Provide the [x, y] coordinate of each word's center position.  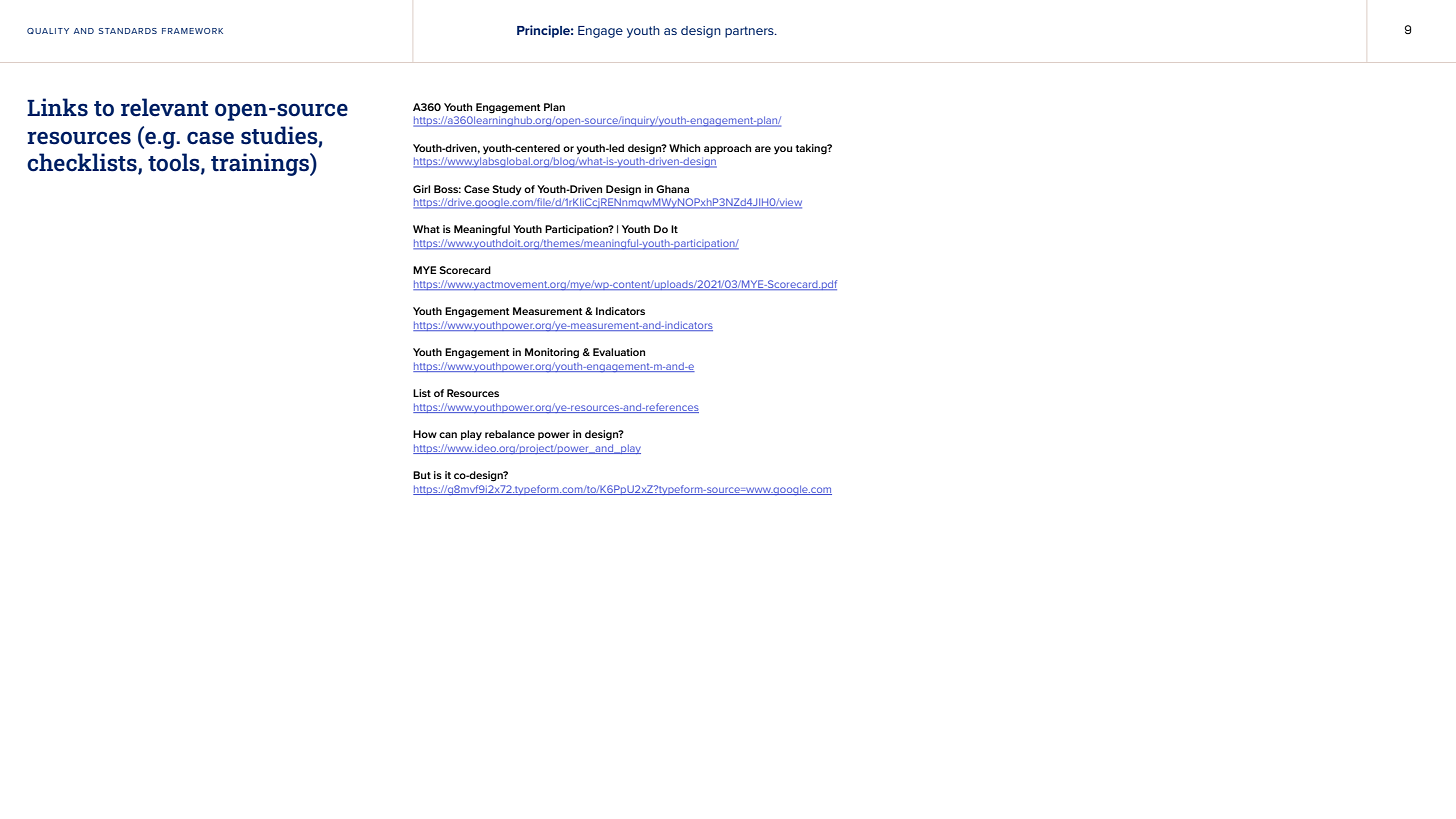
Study [507, 190]
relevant [165, 107]
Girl [421, 189]
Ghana [672, 189]
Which [684, 148]
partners [750, 32]
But [422, 475]
